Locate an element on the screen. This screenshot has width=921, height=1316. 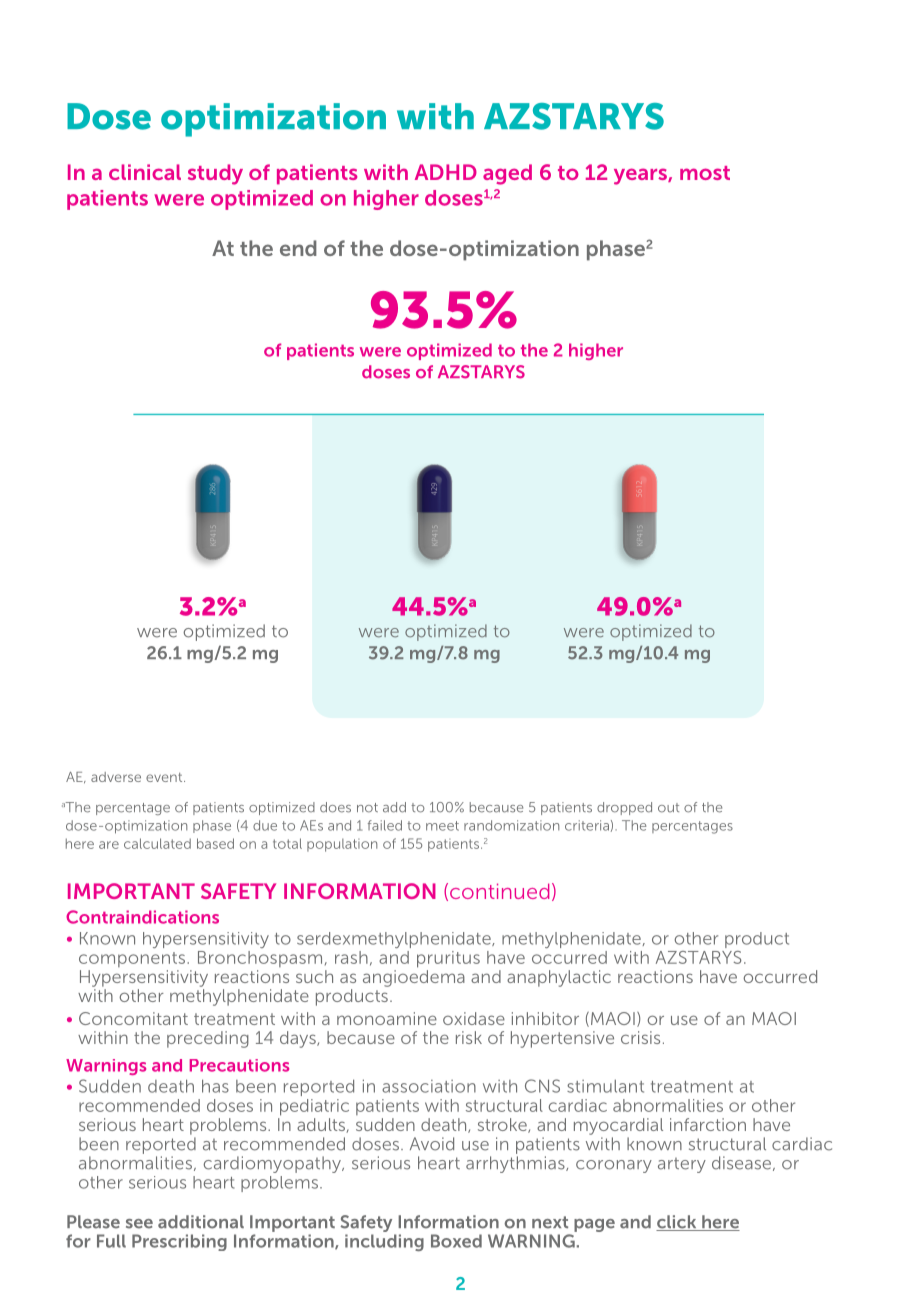
additional is located at coordinates (201, 1222).
